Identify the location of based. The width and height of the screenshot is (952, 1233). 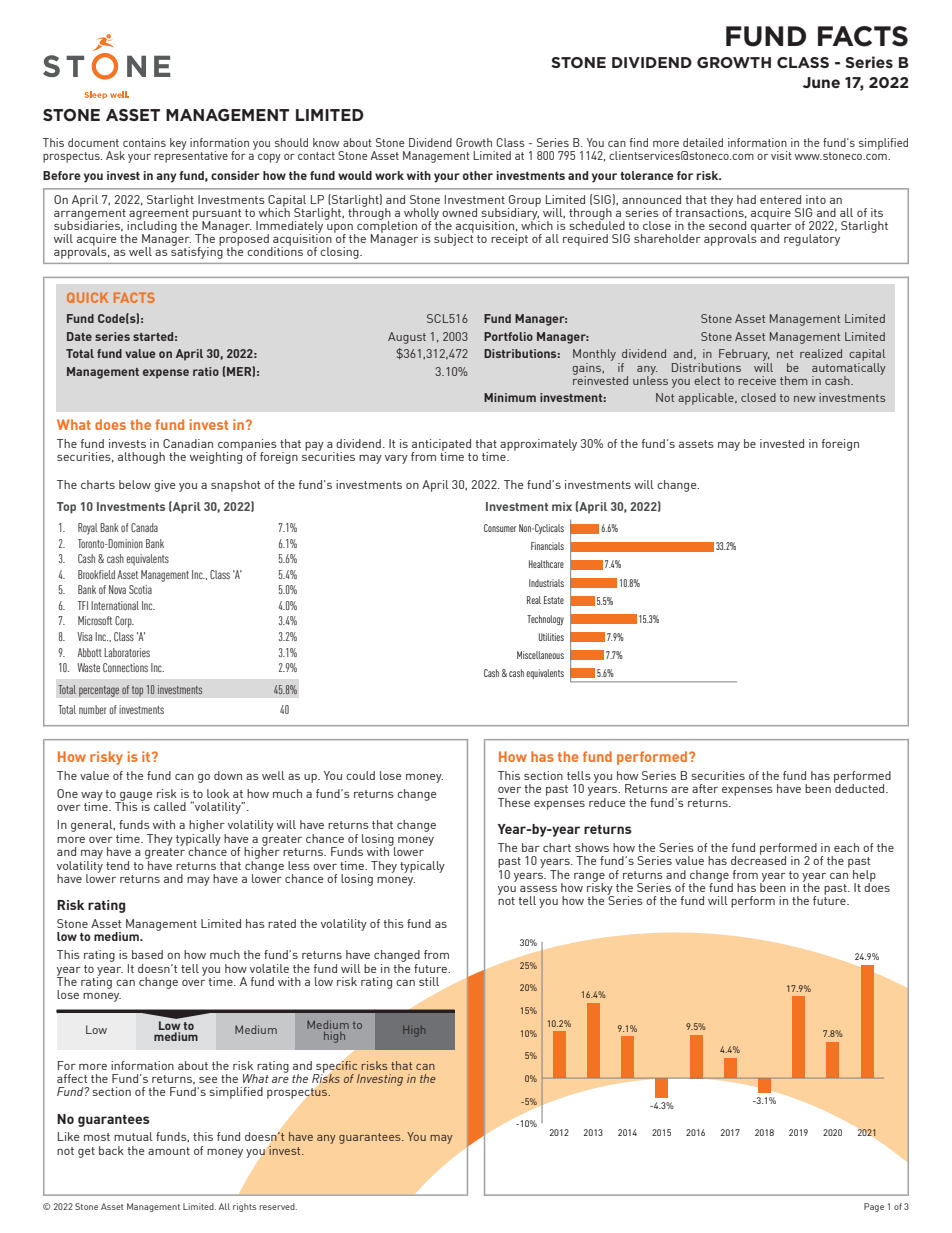
(147, 954).
